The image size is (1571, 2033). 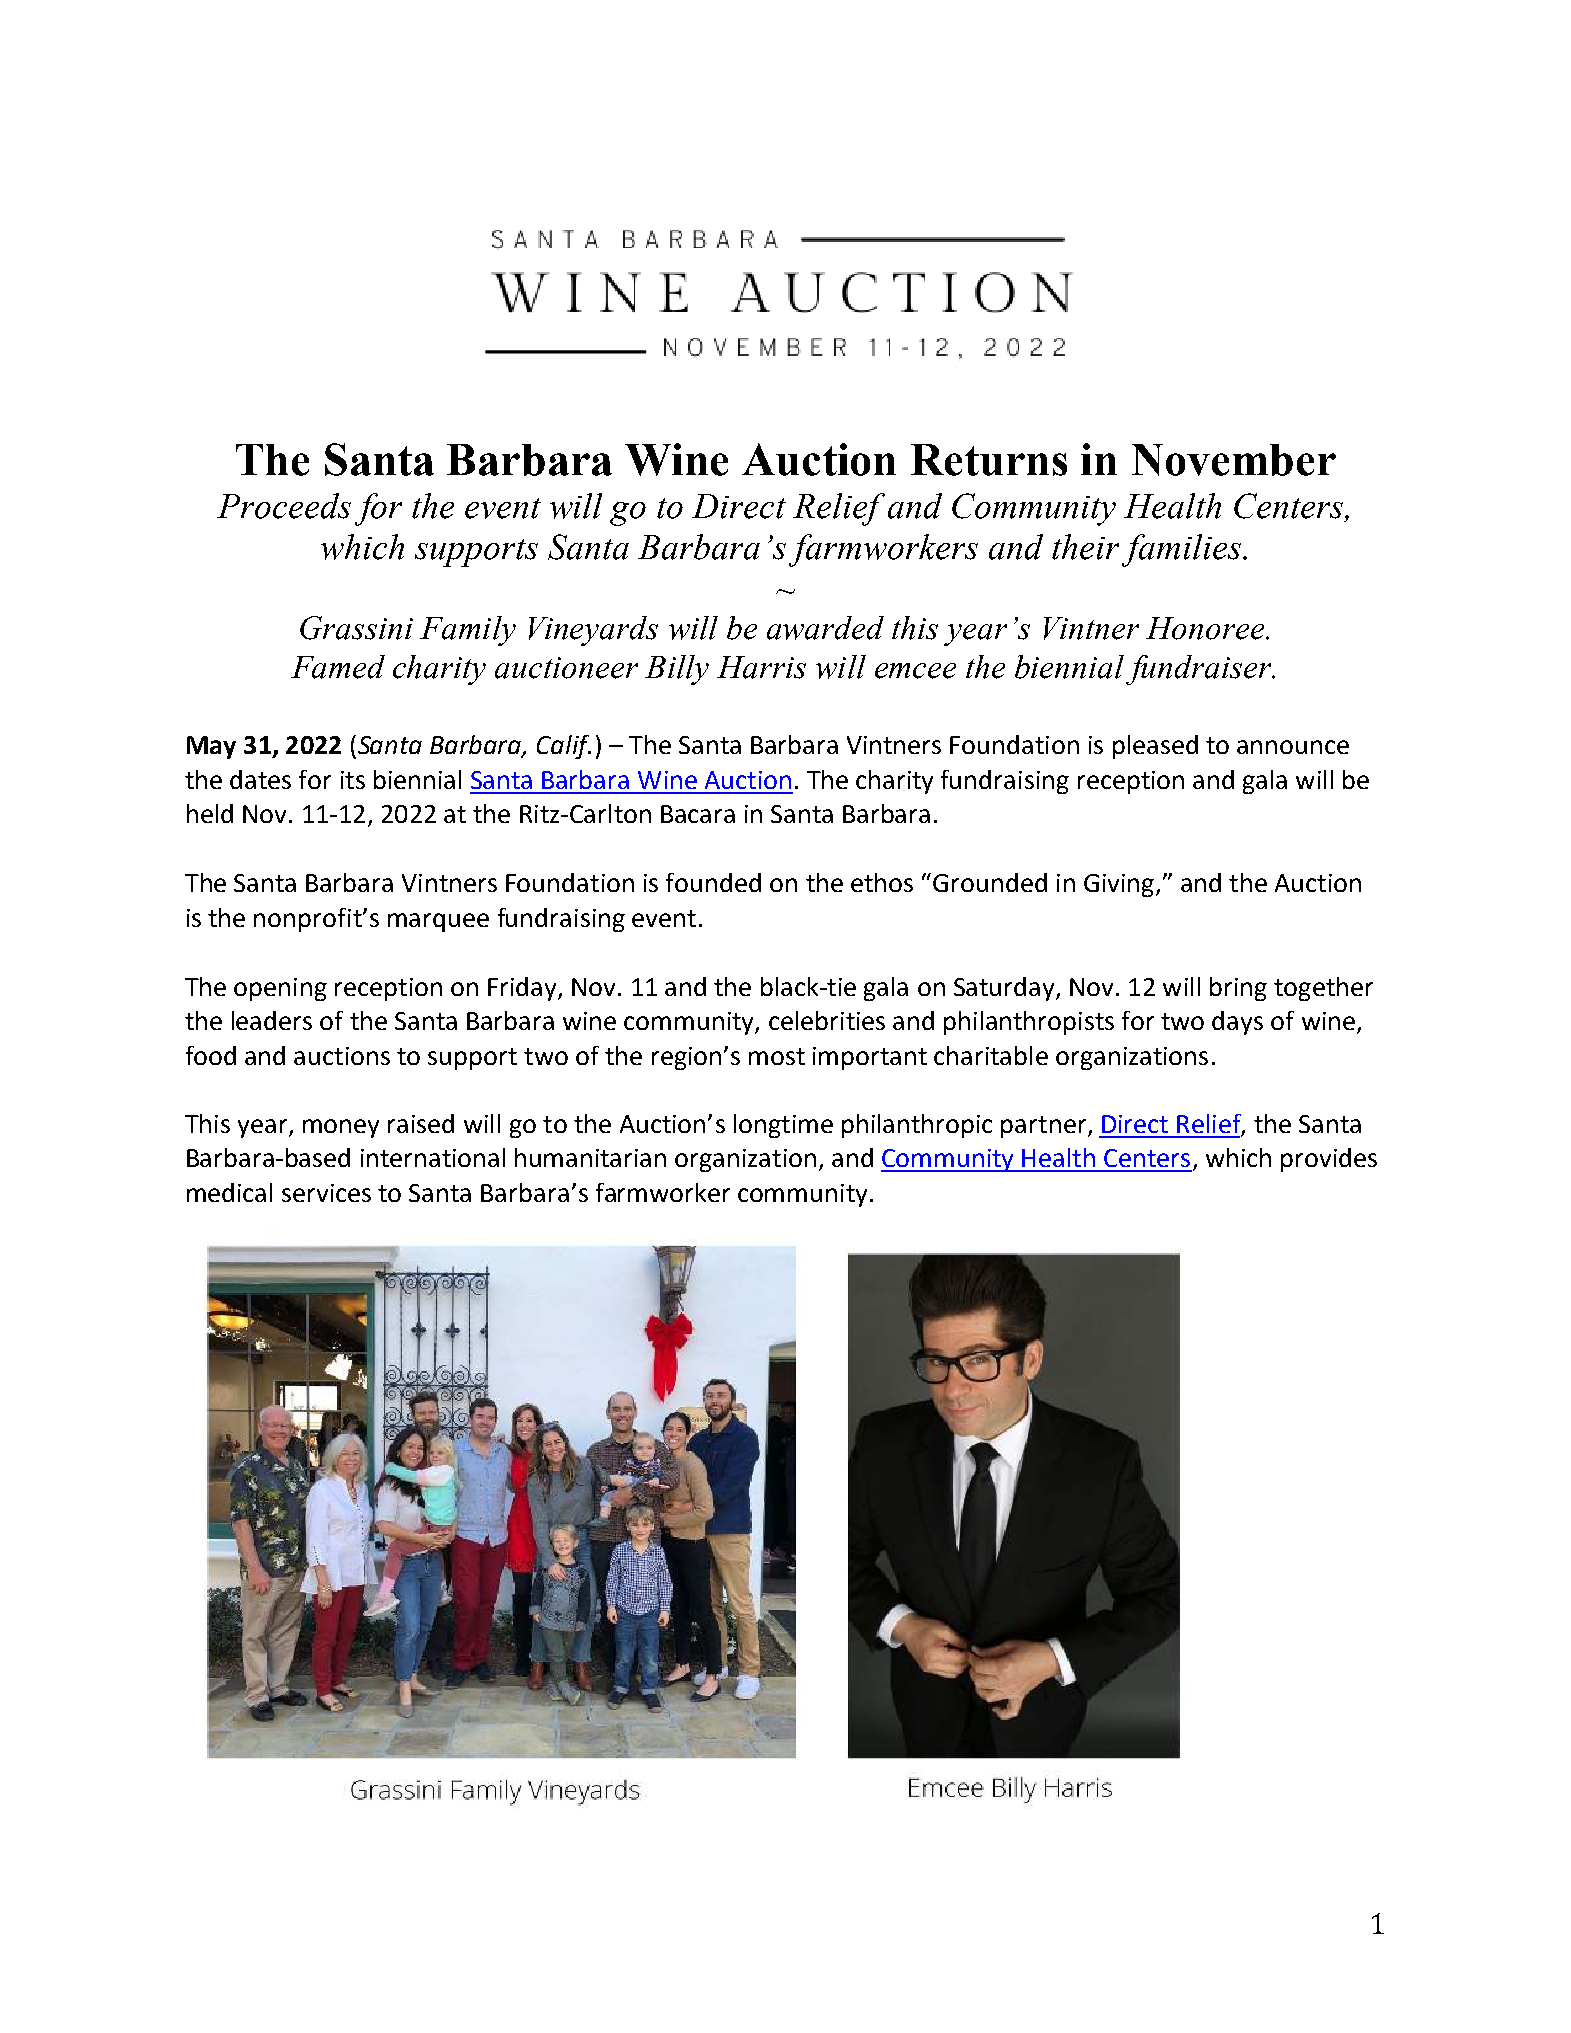 I want to click on founded, so click(x=713, y=882).
